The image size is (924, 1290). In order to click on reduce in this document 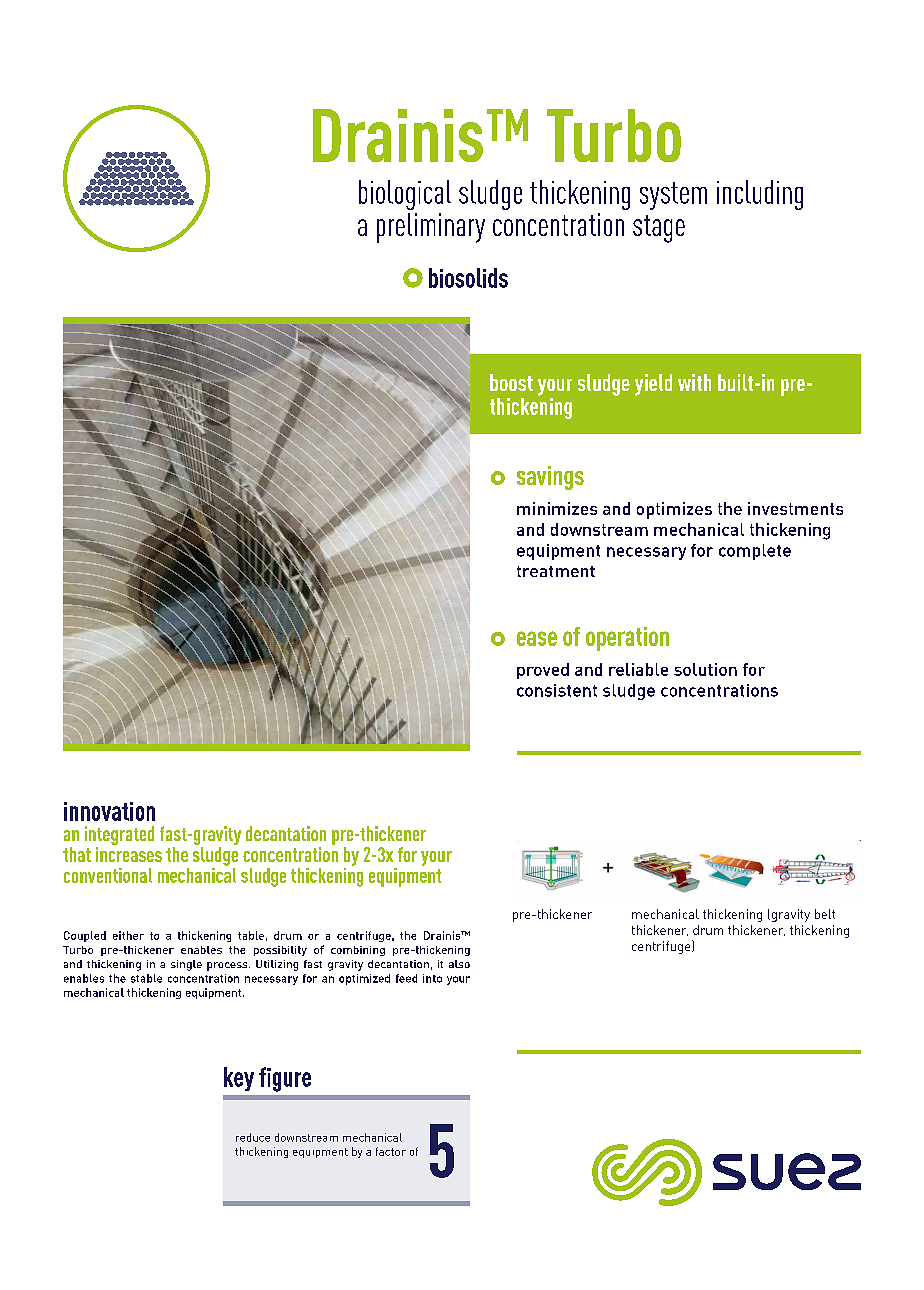, I will do `click(253, 1137)`.
